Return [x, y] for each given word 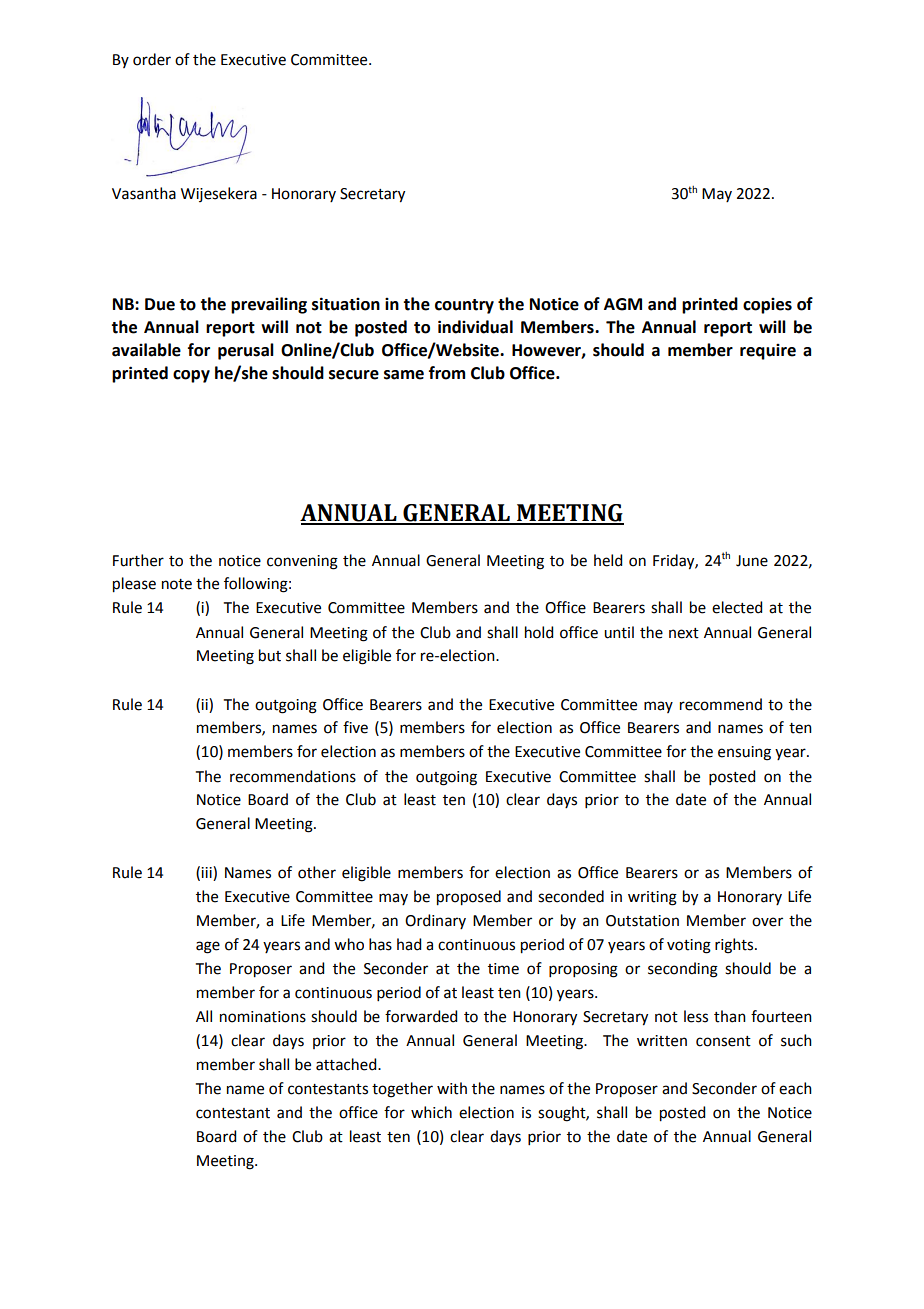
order [152, 59]
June [752, 561]
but [270, 655]
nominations [263, 1017]
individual [475, 327]
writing [652, 898]
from [447, 373]
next [684, 633]
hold [539, 632]
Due [160, 304]
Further [138, 560]
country [464, 306]
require [768, 352]
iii [207, 872]
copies [767, 306]
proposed [469, 898]
